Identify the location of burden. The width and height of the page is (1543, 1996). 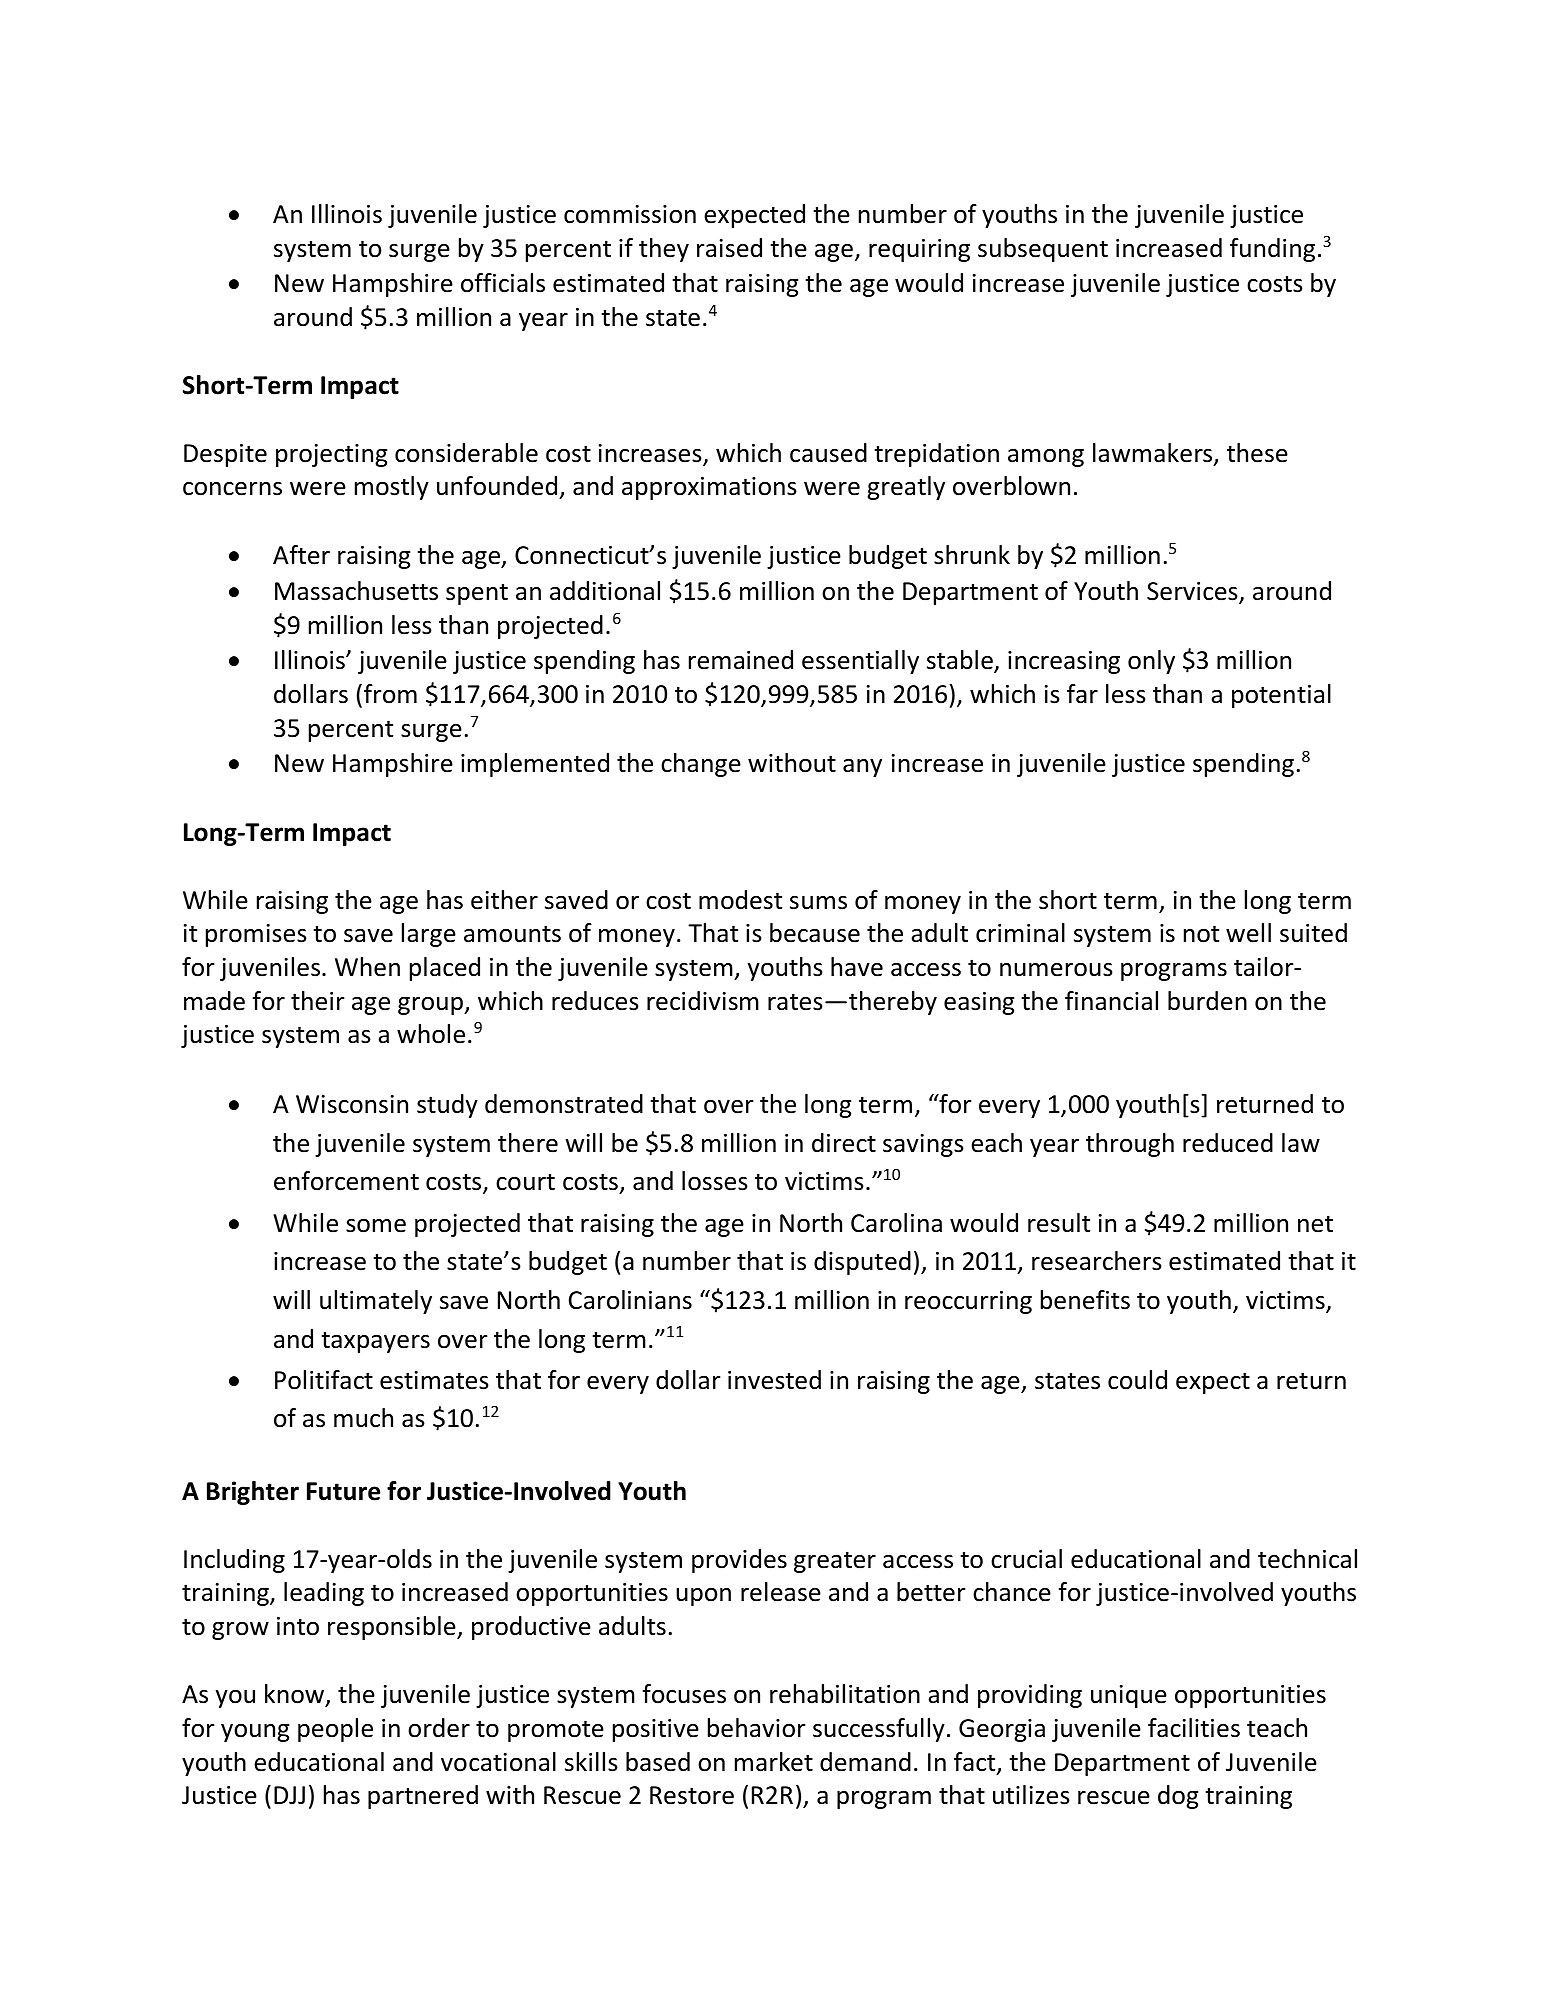
(1207, 1001).
